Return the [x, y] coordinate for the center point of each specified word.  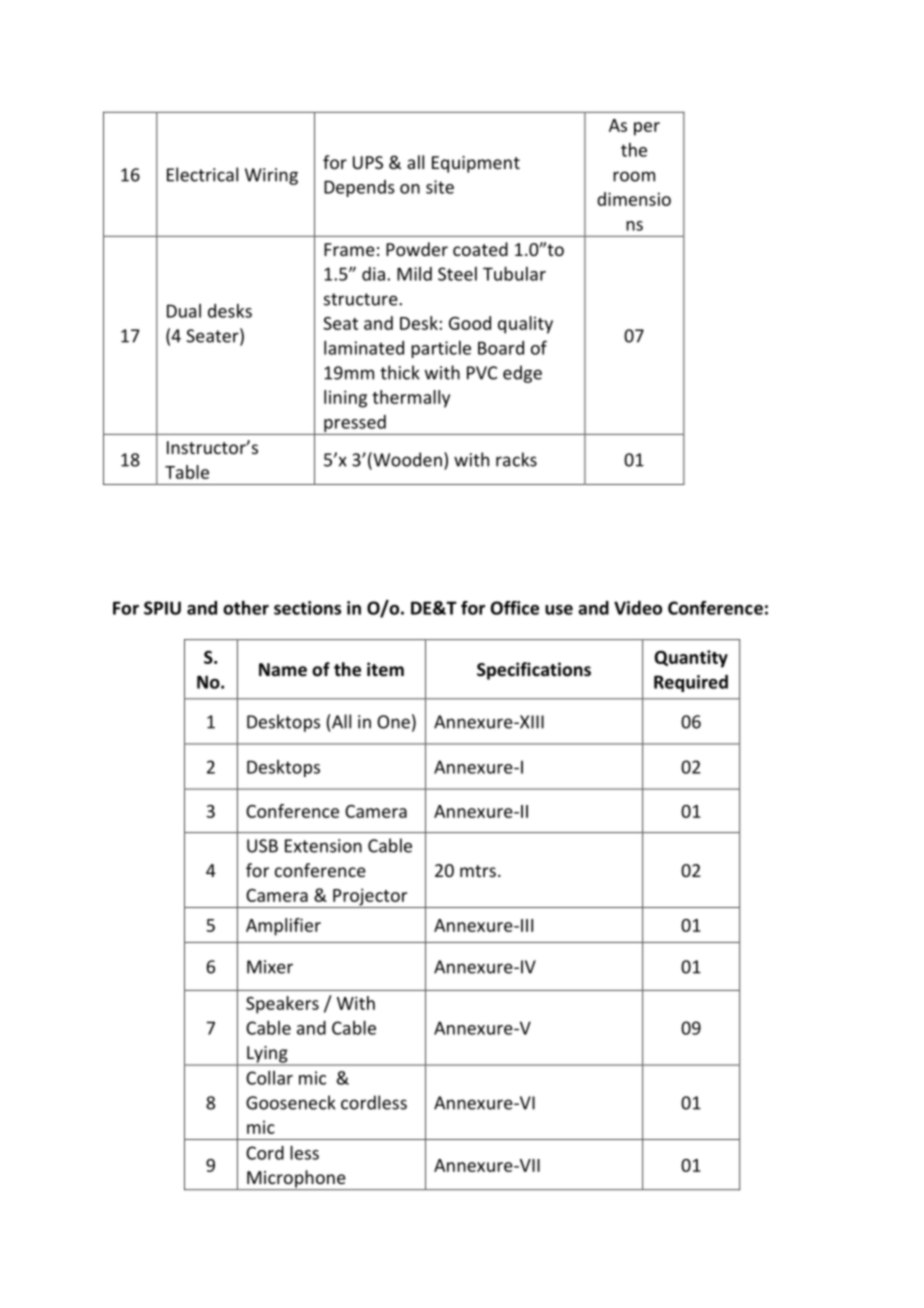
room [634, 176]
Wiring [271, 176]
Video [638, 608]
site [440, 187]
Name [283, 670]
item [385, 669]
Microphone [296, 1180]
